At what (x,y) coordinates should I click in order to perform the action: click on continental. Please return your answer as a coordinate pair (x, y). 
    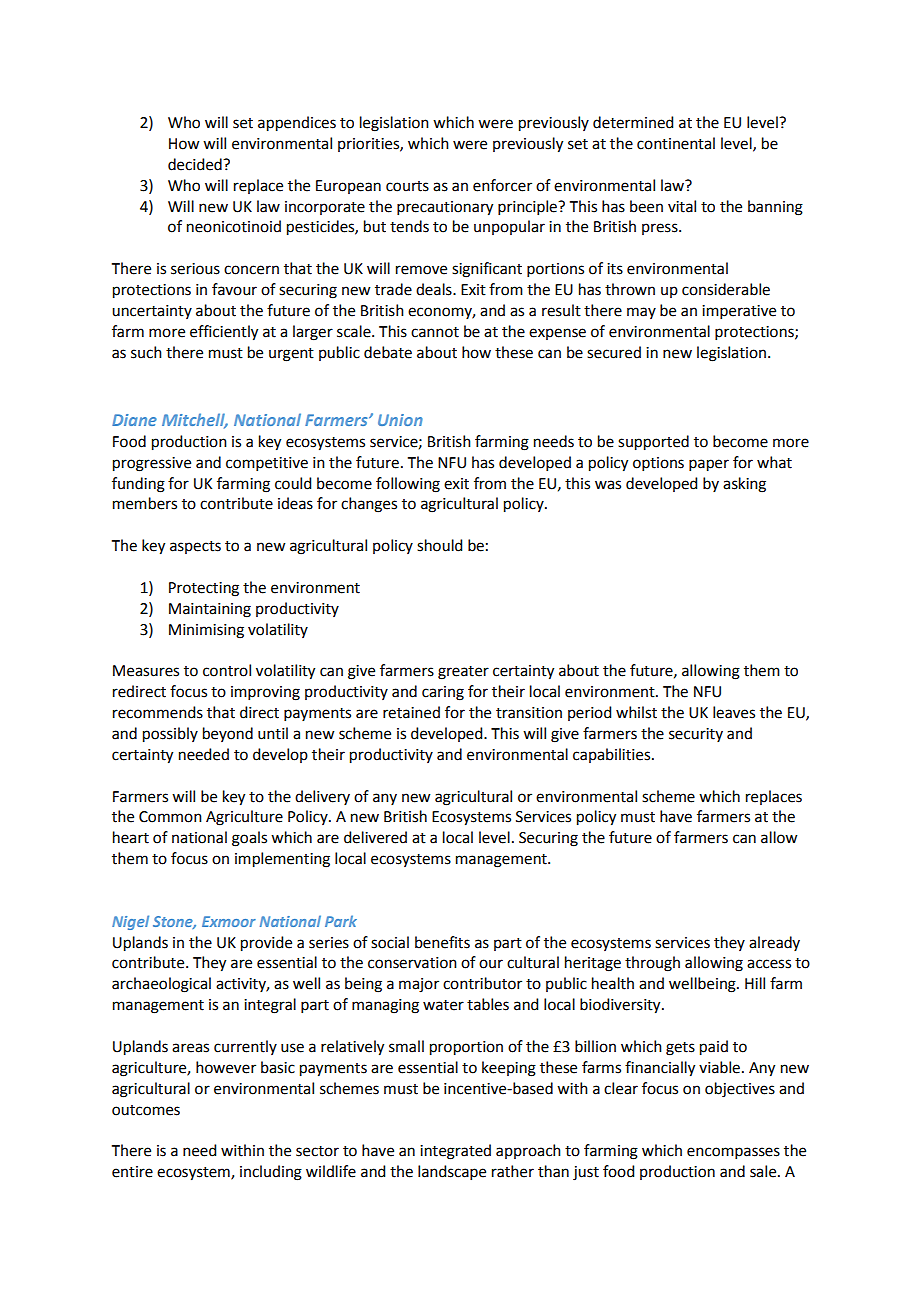
    Looking at the image, I should click on (676, 143).
